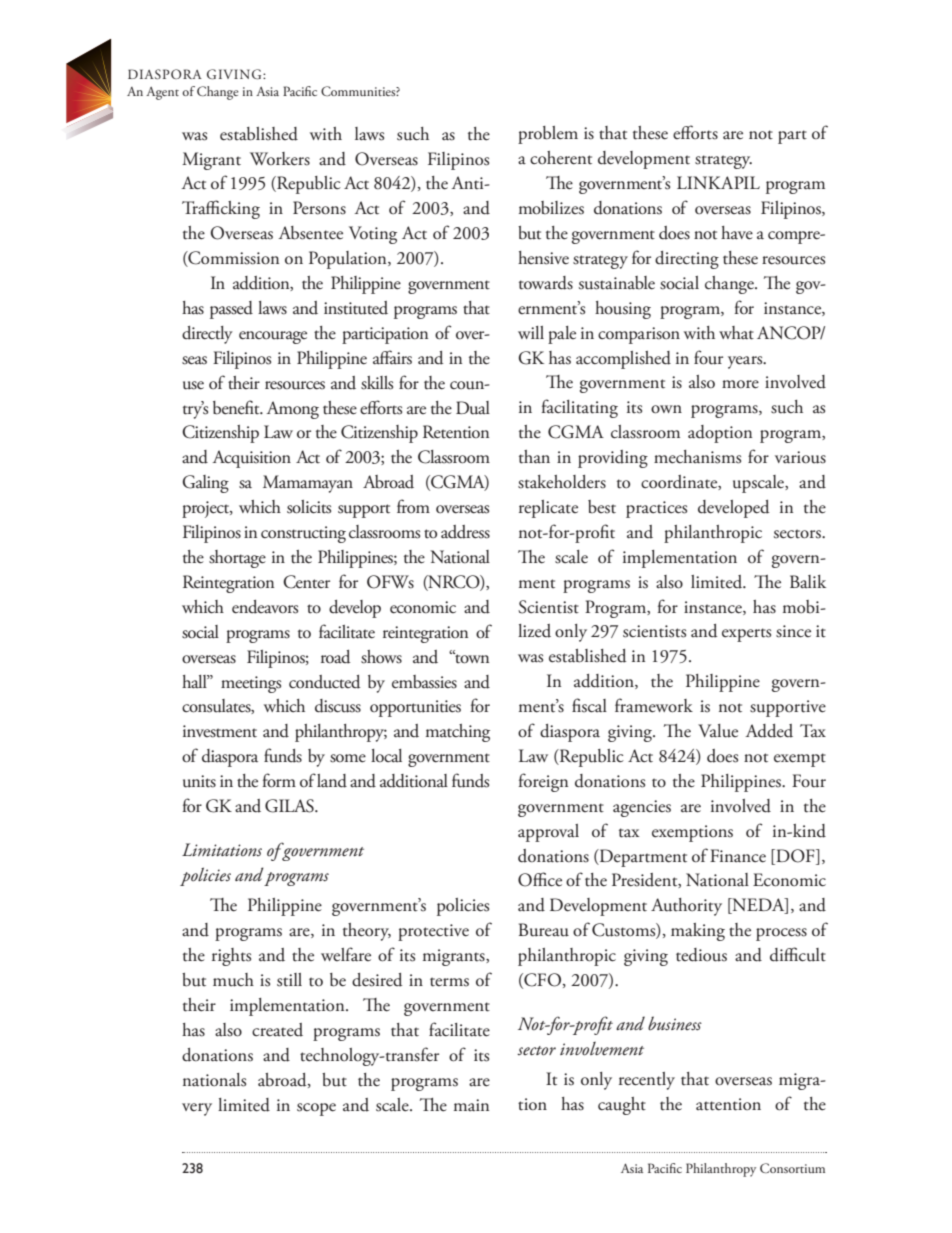  What do you see at coordinates (746, 635) in the screenshot?
I see `experts` at bounding box center [746, 635].
